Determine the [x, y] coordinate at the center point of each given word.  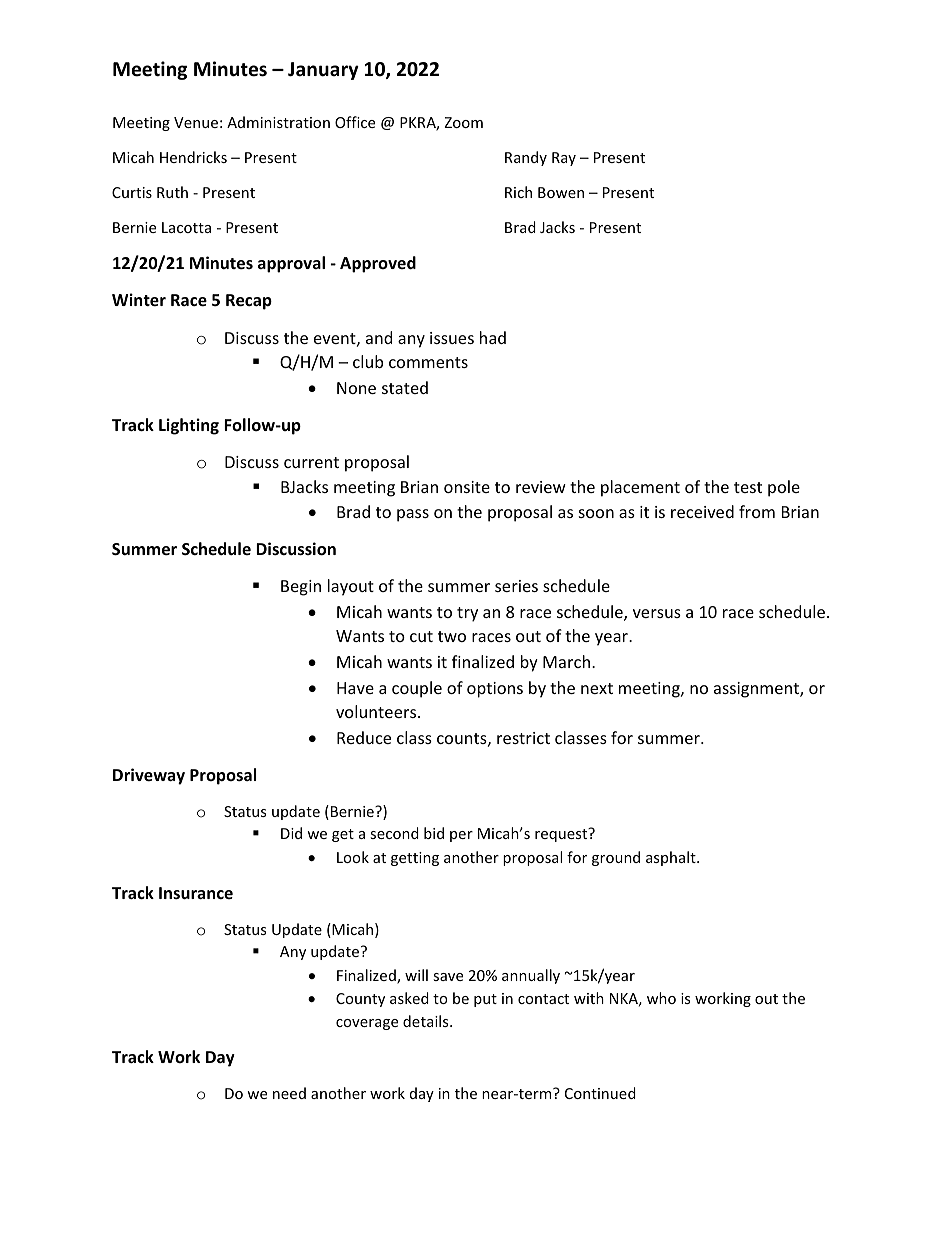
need [289, 1093]
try [467, 614]
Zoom [463, 122]
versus [657, 613]
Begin [301, 588]
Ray [564, 159]
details [427, 1021]
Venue [196, 122]
